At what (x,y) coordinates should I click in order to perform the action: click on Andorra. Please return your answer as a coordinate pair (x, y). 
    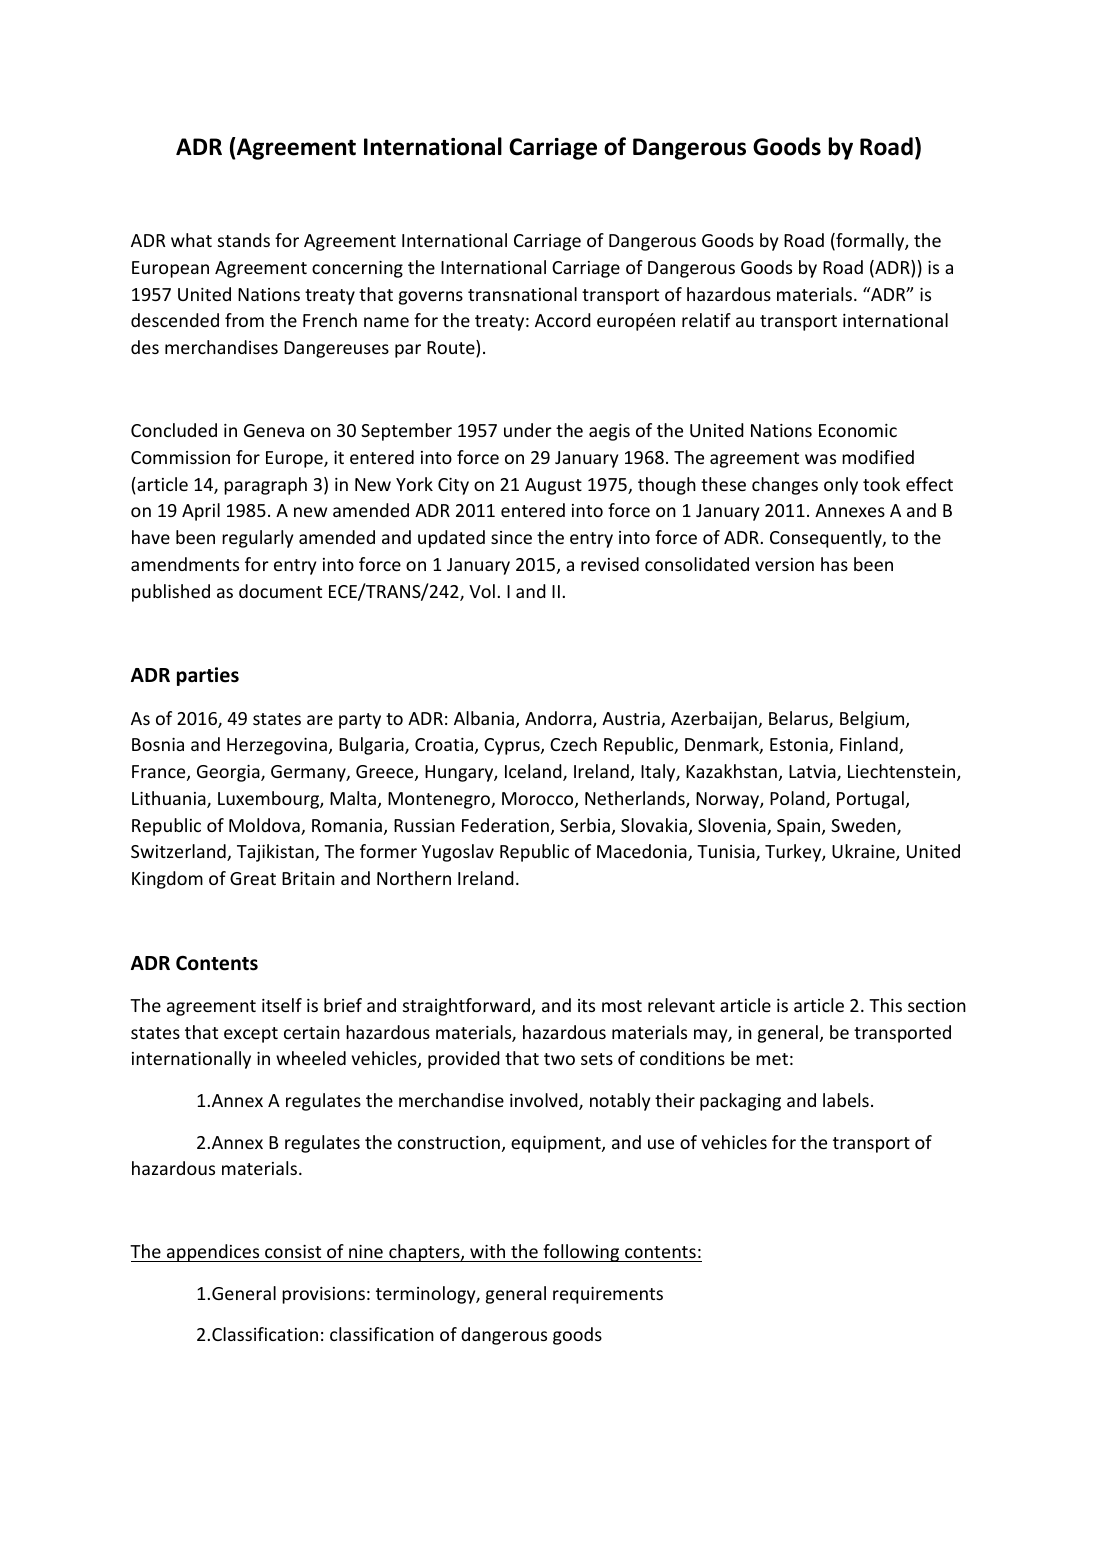
    Looking at the image, I should click on (559, 719).
